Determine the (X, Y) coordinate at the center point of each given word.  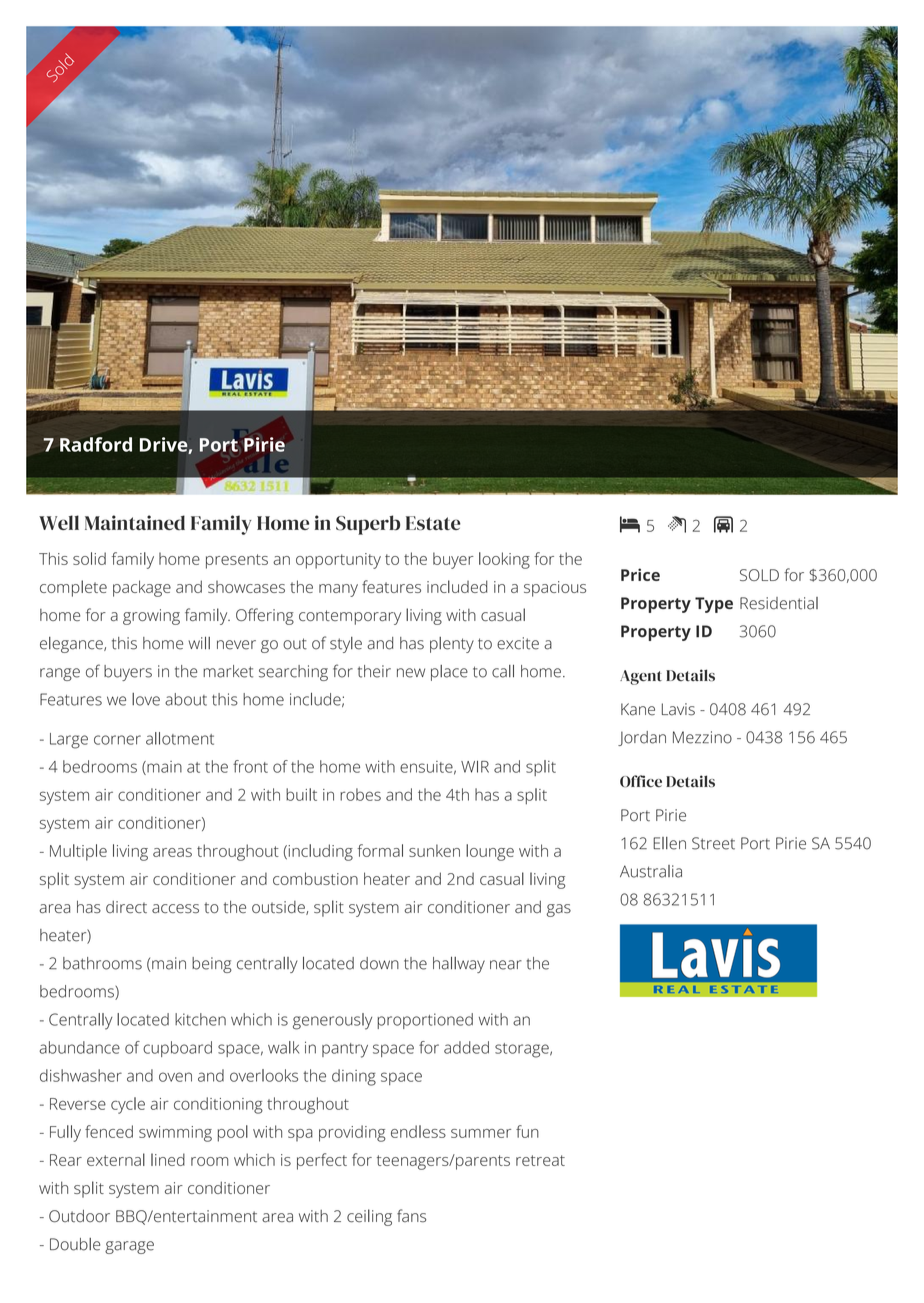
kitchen (200, 1019)
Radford (96, 444)
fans (411, 1216)
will (199, 643)
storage (523, 1050)
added (466, 1047)
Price (640, 574)
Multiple (78, 852)
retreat (540, 1160)
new (411, 673)
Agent (641, 677)
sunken (434, 850)
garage (129, 1247)
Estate (433, 523)
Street (713, 843)
